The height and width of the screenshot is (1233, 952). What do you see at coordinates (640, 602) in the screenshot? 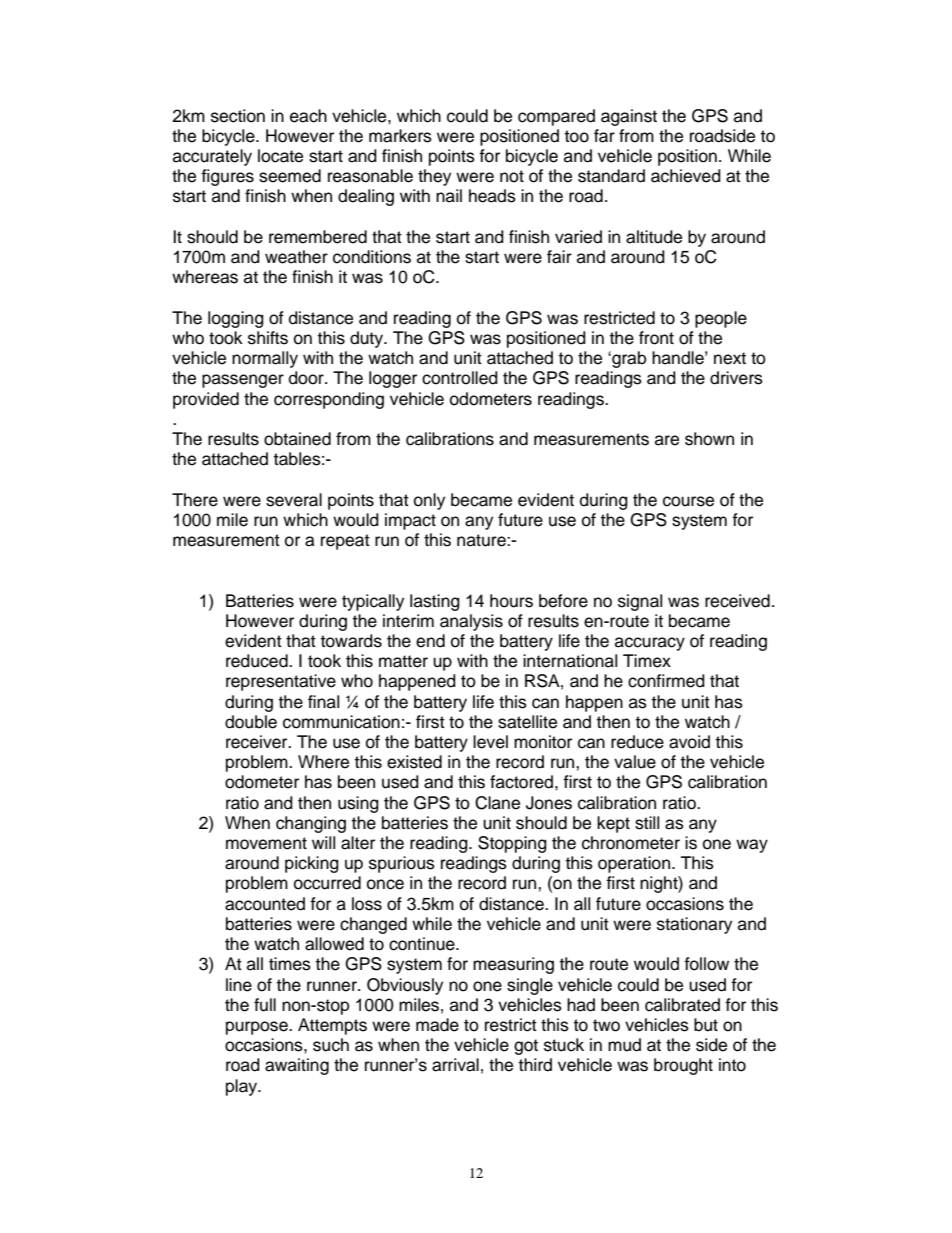
I see `signal` at bounding box center [640, 602].
